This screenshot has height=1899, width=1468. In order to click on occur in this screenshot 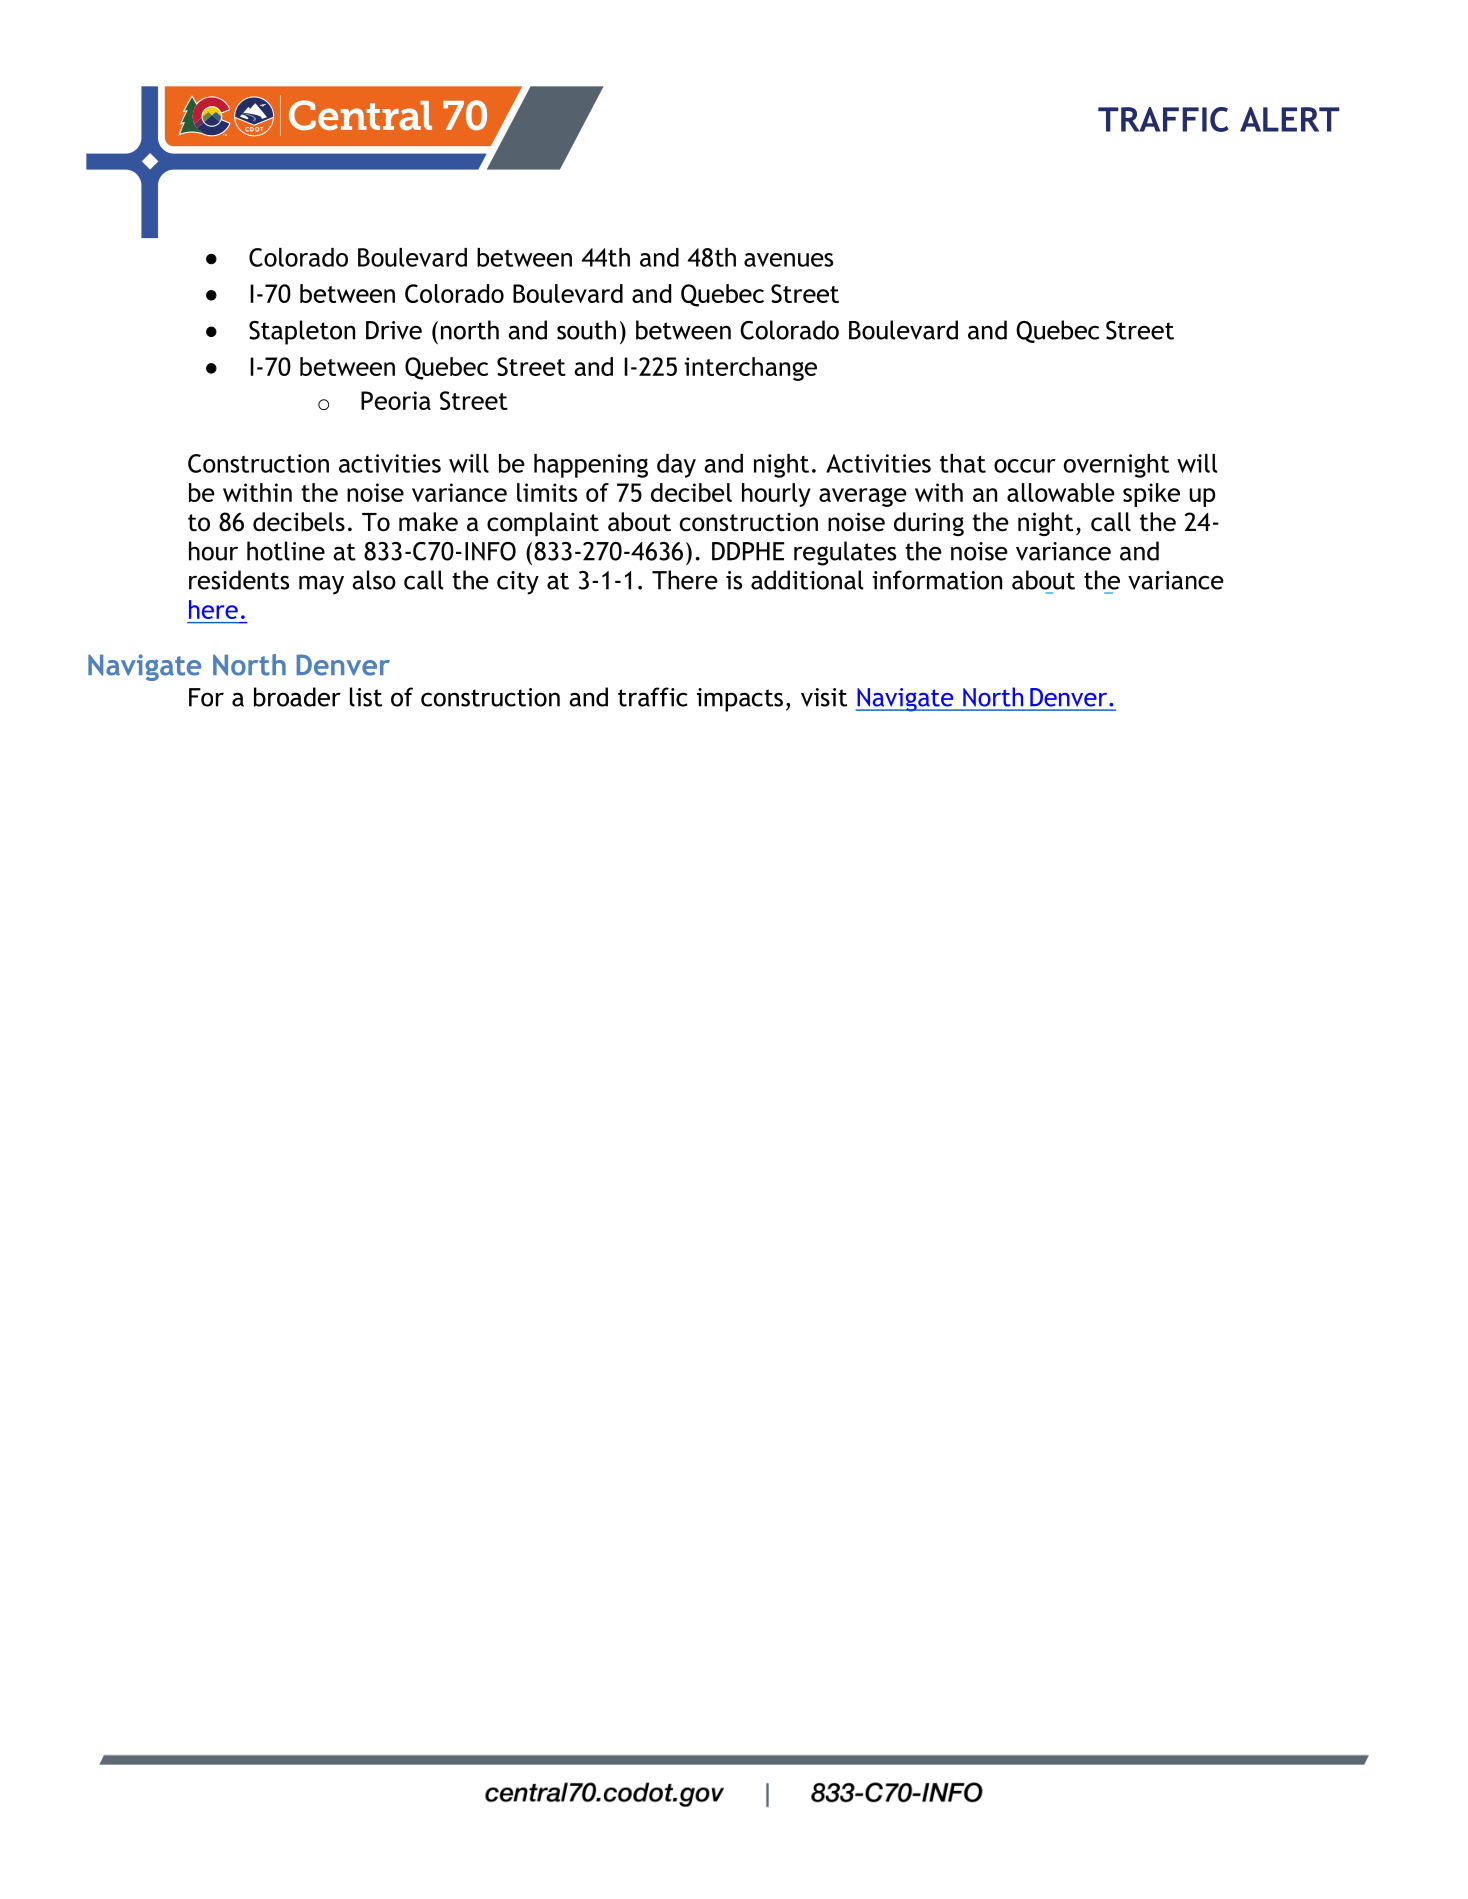, I will do `click(1025, 466)`.
